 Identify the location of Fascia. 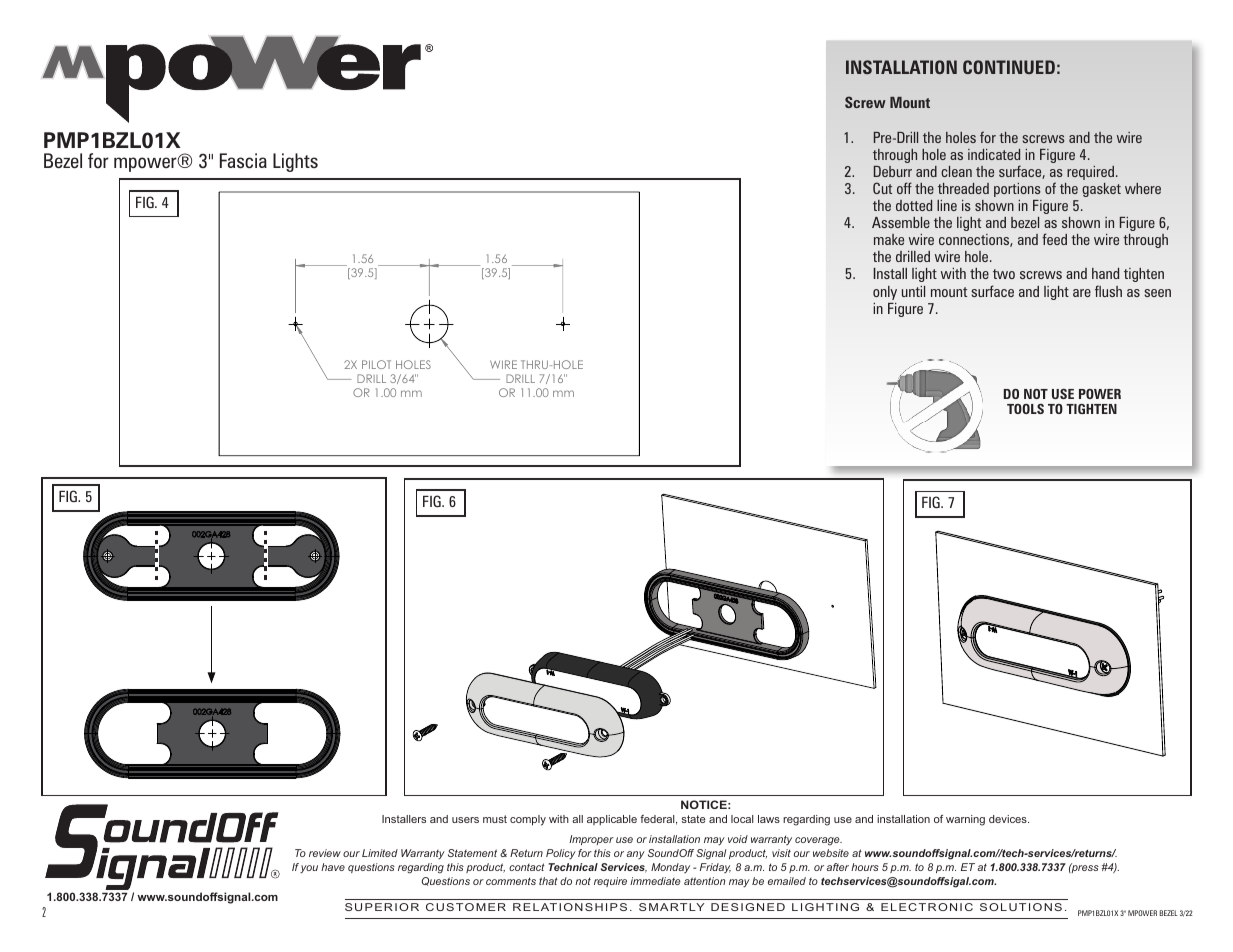
(243, 160).
